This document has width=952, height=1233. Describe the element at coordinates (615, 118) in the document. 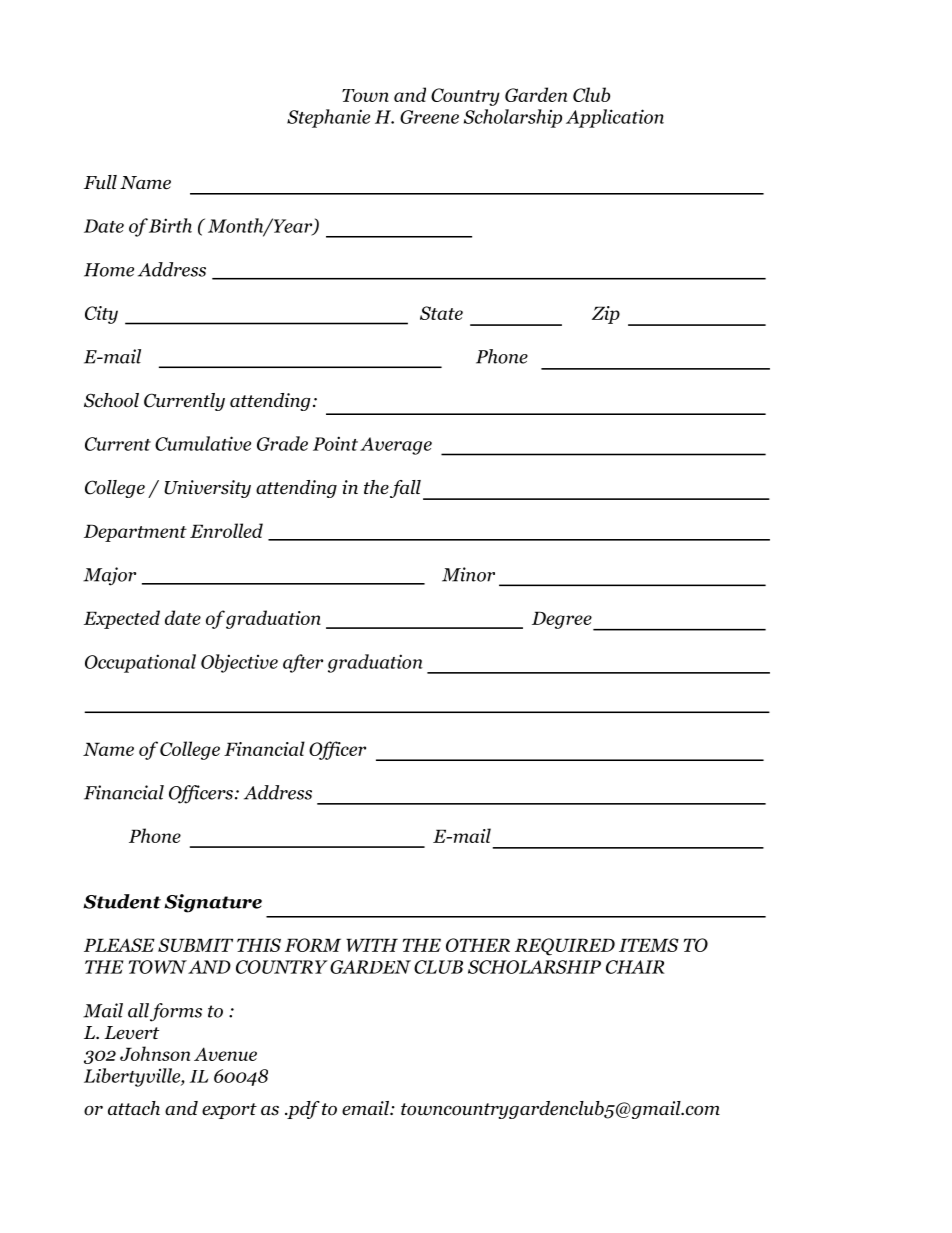

I see `Application` at that location.
